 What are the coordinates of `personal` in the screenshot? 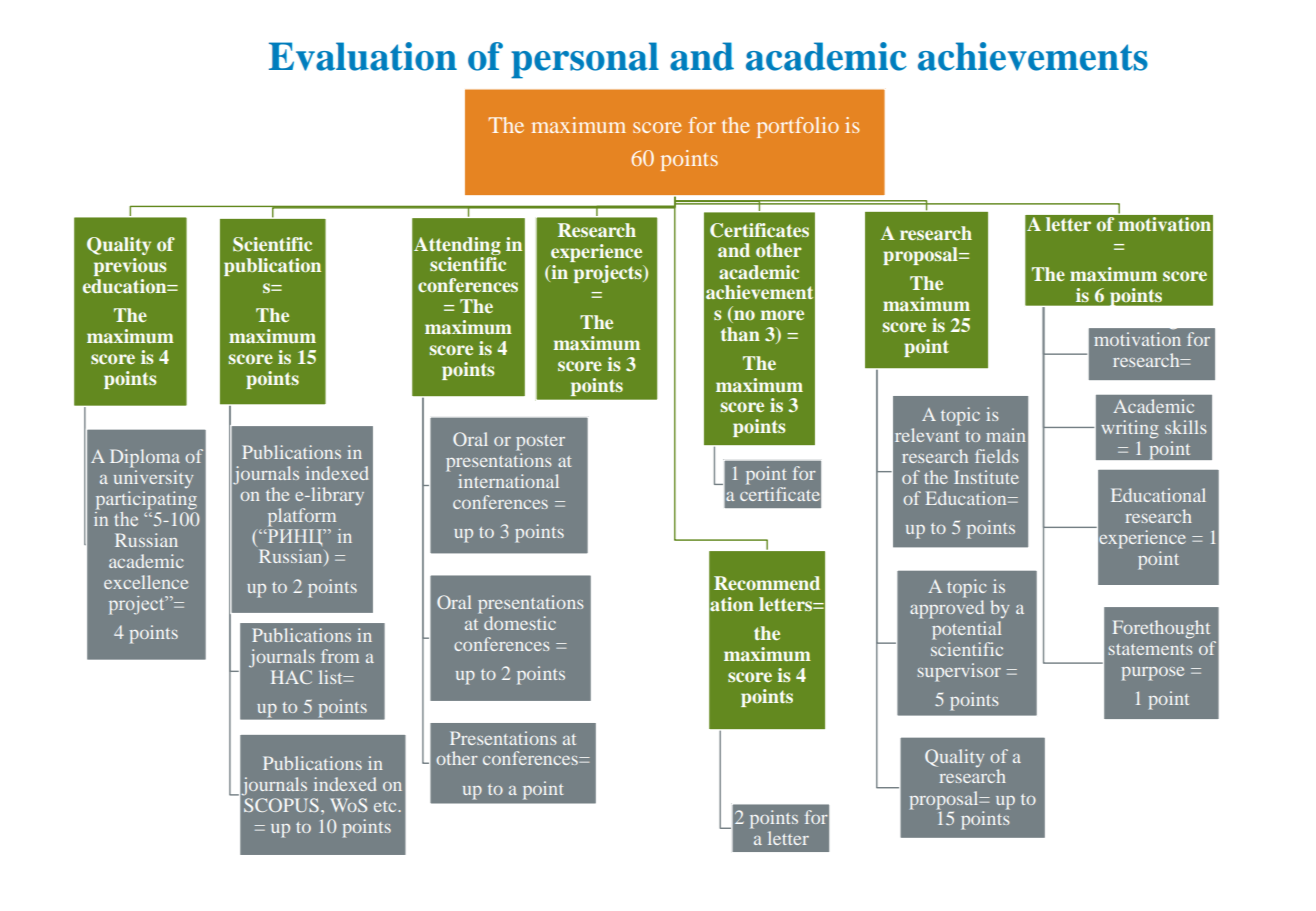 It's located at (585, 60).
